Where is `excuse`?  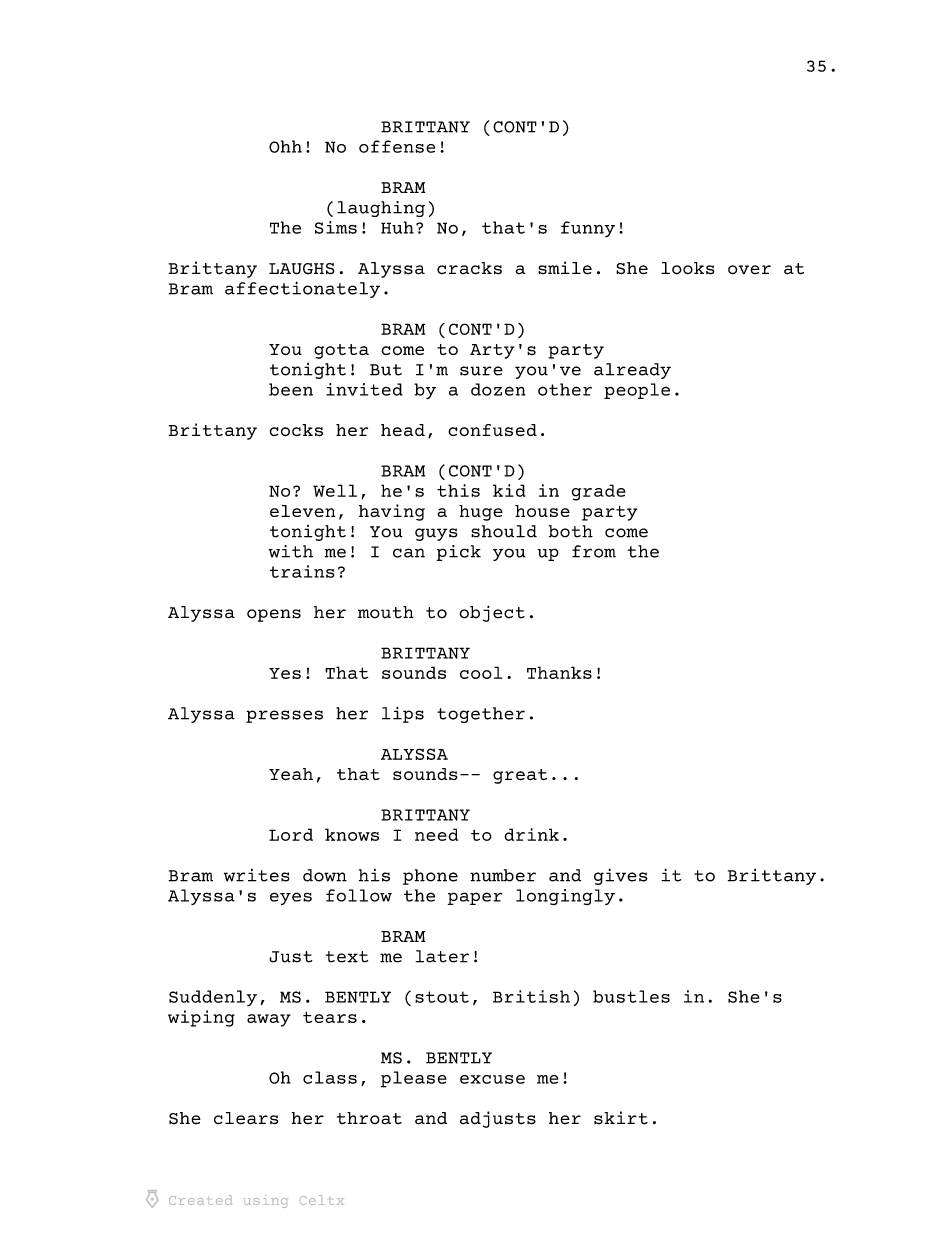 excuse is located at coordinates (492, 1079).
